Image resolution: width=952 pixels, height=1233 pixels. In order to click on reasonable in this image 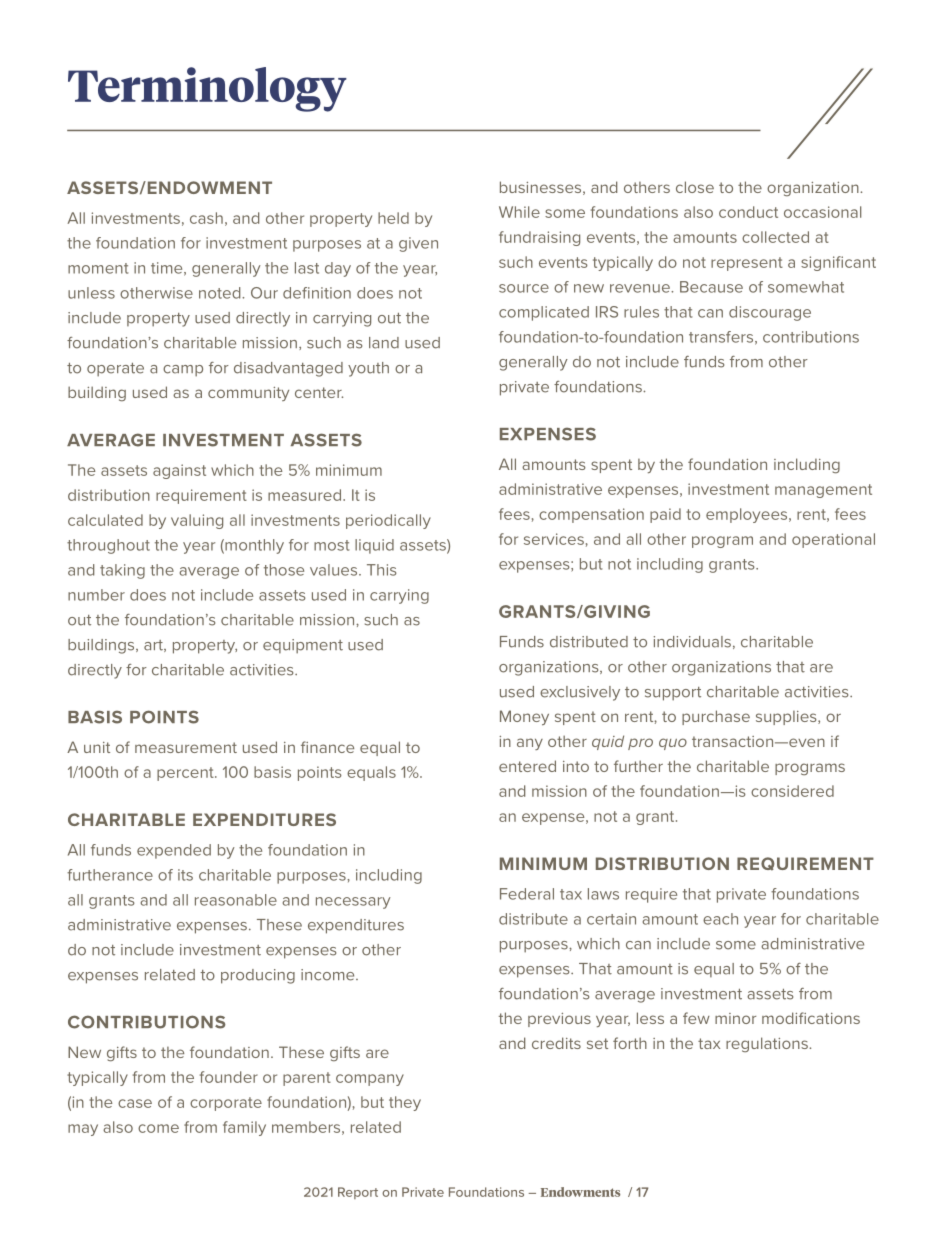, I will do `click(236, 900)`.
